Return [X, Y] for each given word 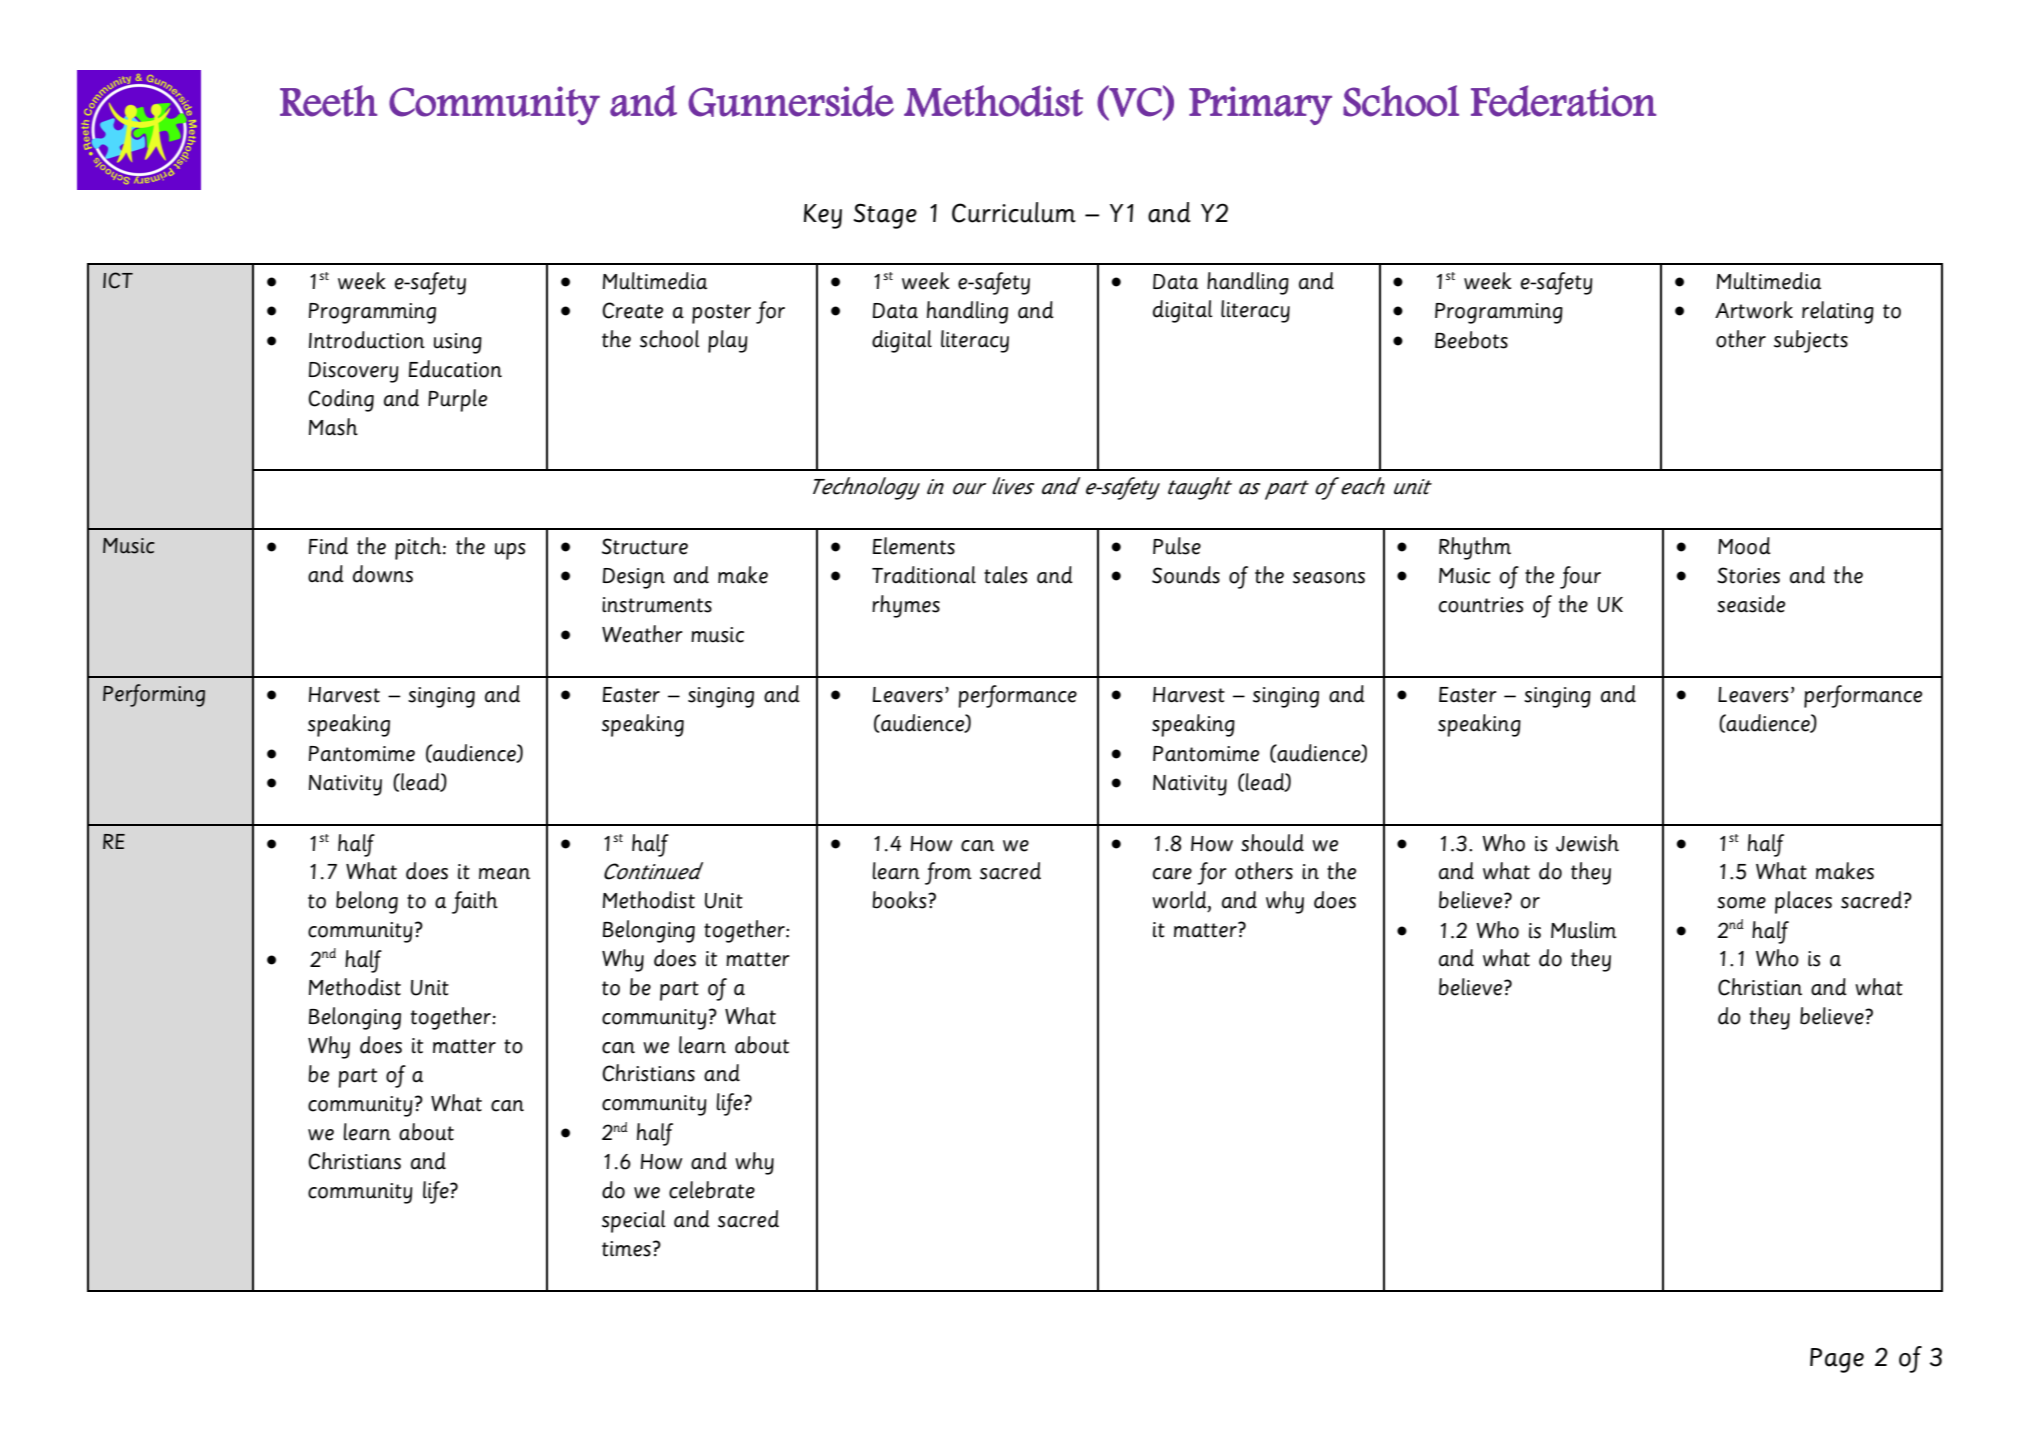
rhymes [906, 606]
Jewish [1587, 843]
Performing [154, 695]
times [626, 1249]
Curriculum [1014, 212]
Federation [1563, 101]
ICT [118, 280]
